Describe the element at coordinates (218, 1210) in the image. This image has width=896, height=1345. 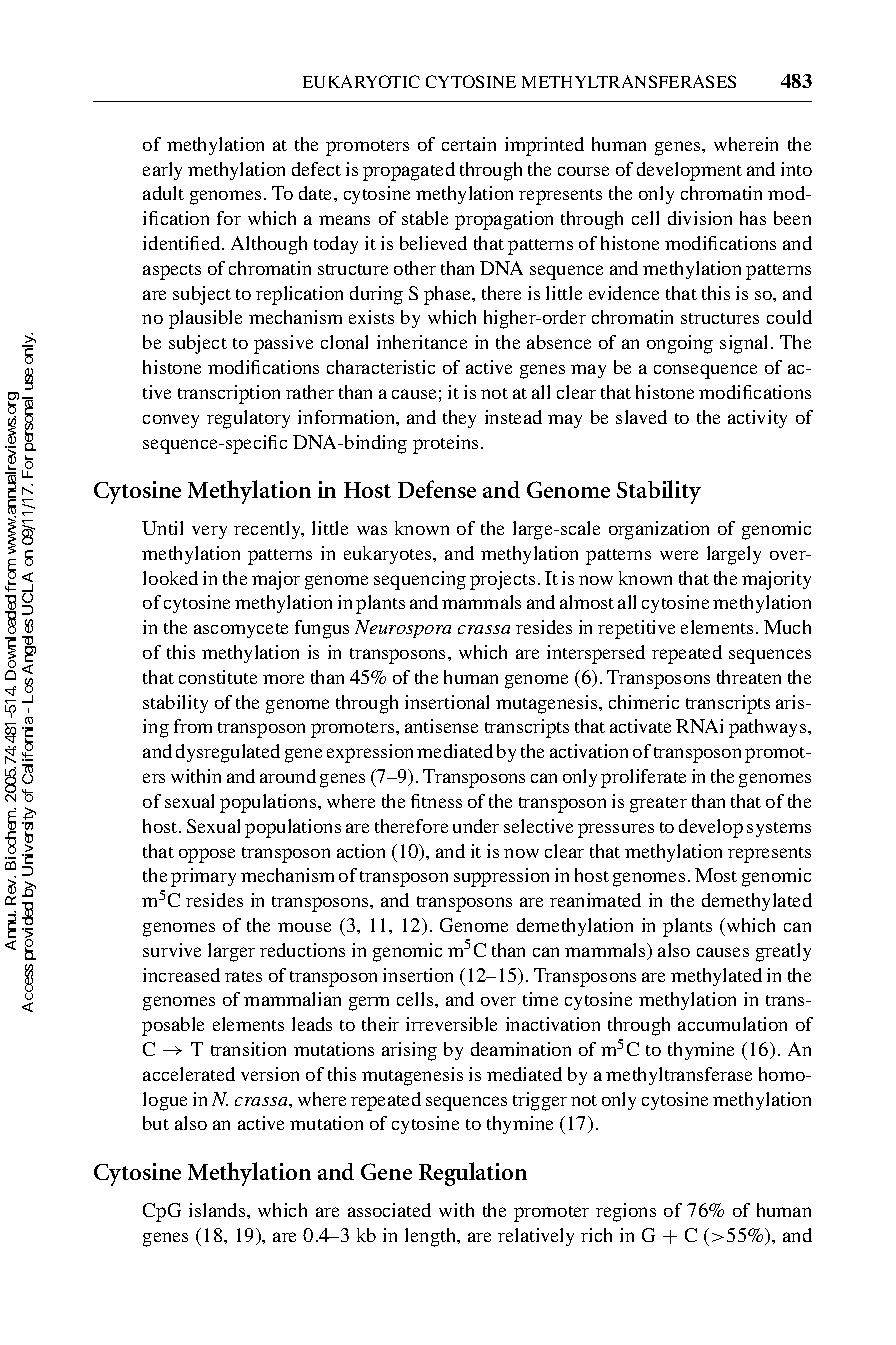
I see `islands` at that location.
